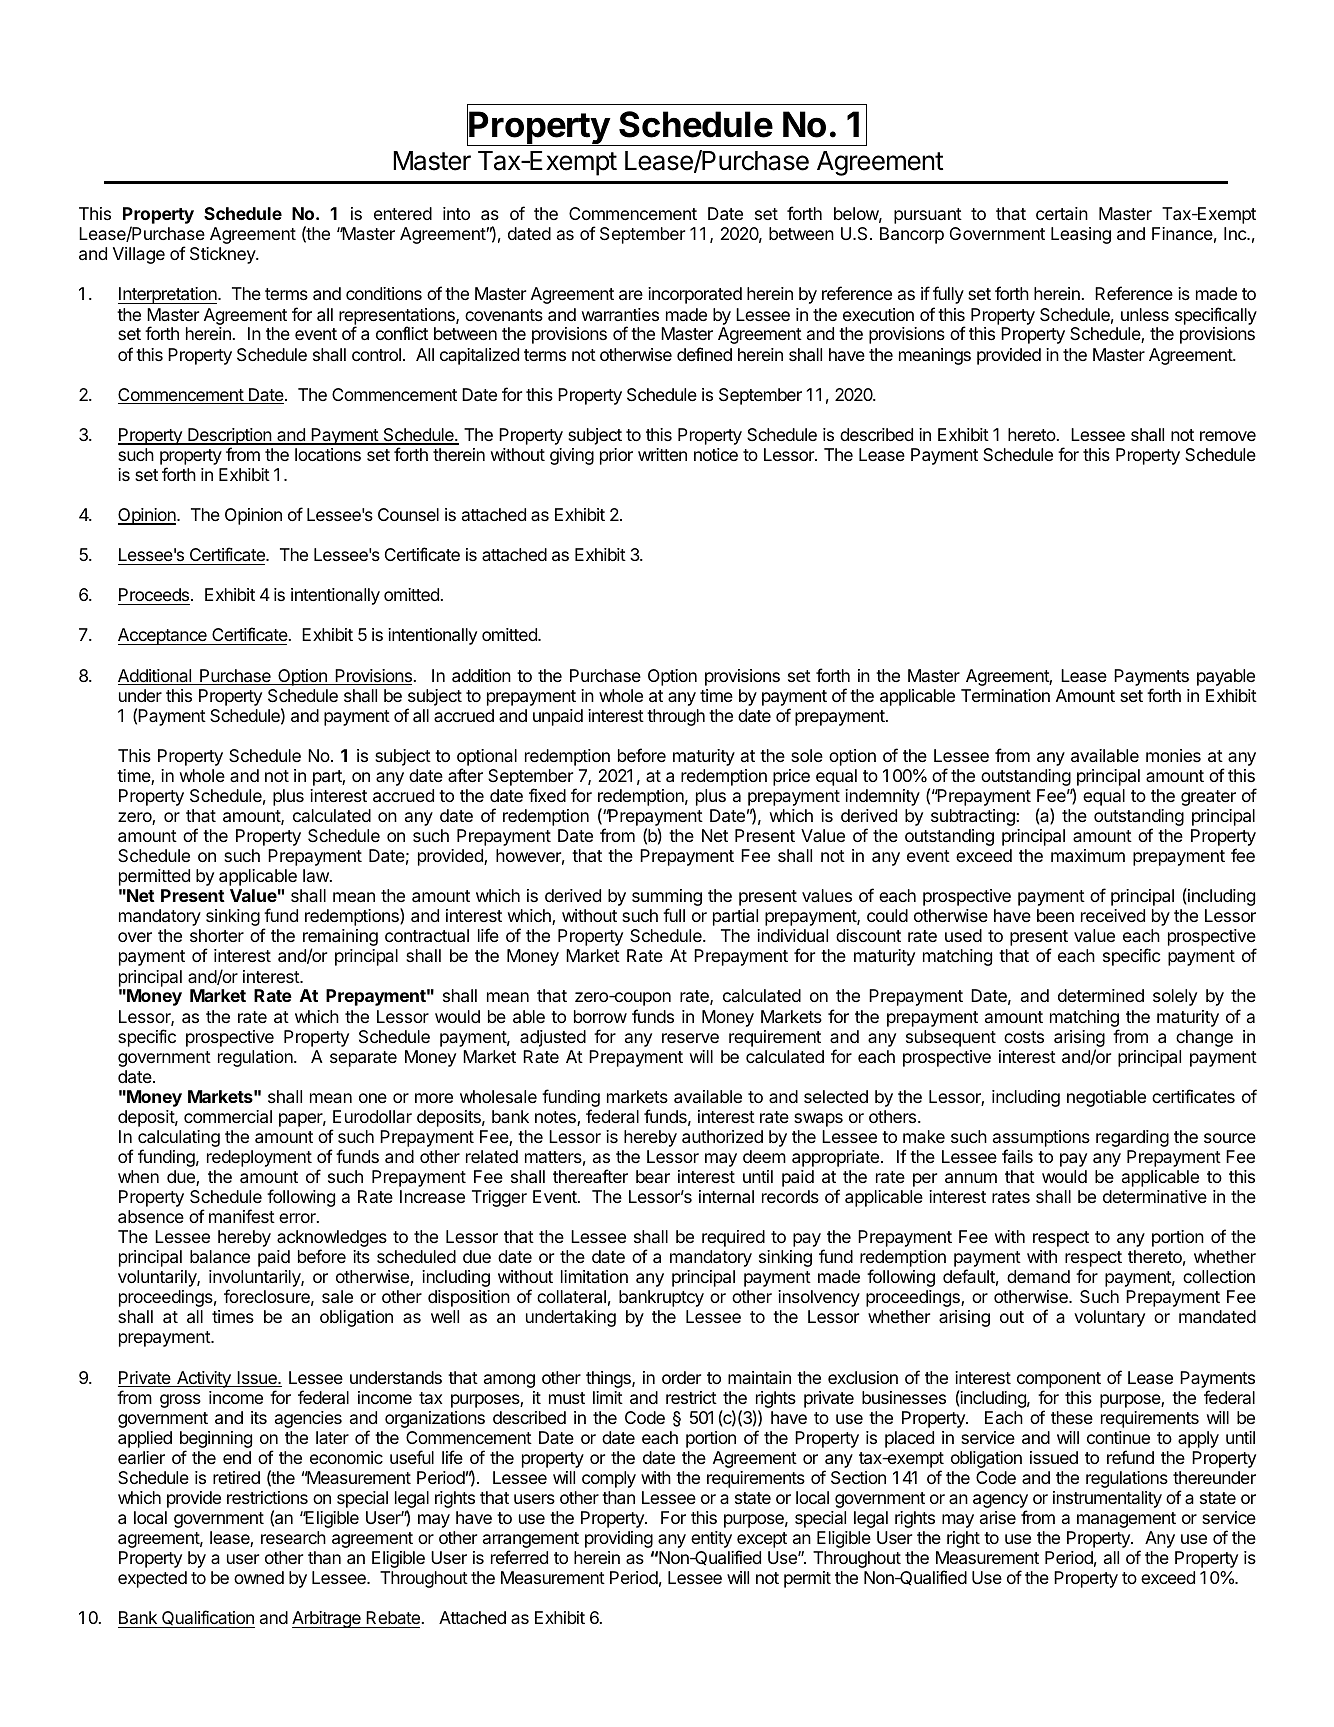  What do you see at coordinates (223, 255) in the image?
I see `Stickney` at bounding box center [223, 255].
